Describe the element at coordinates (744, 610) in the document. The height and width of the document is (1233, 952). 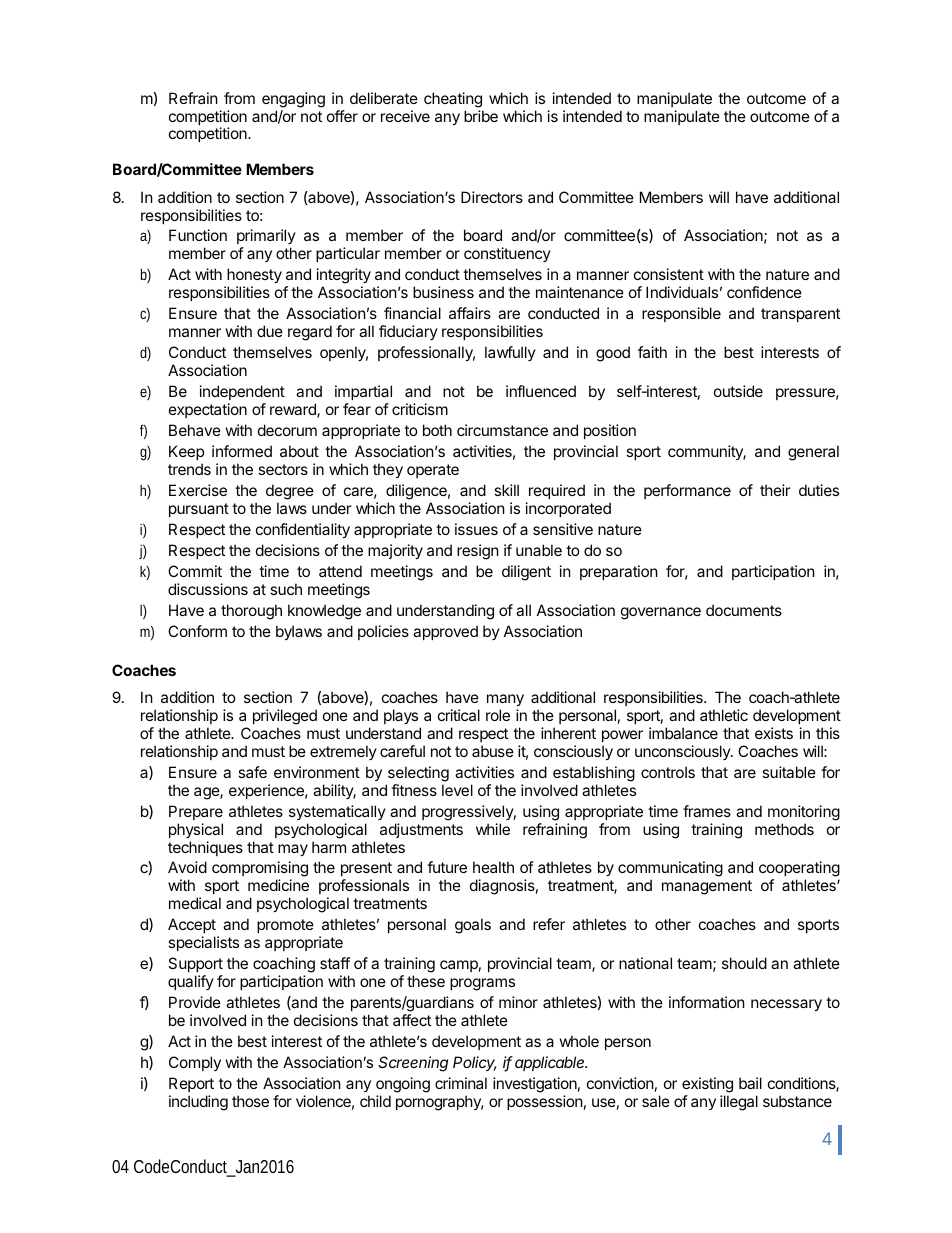
I see `documents` at that location.
